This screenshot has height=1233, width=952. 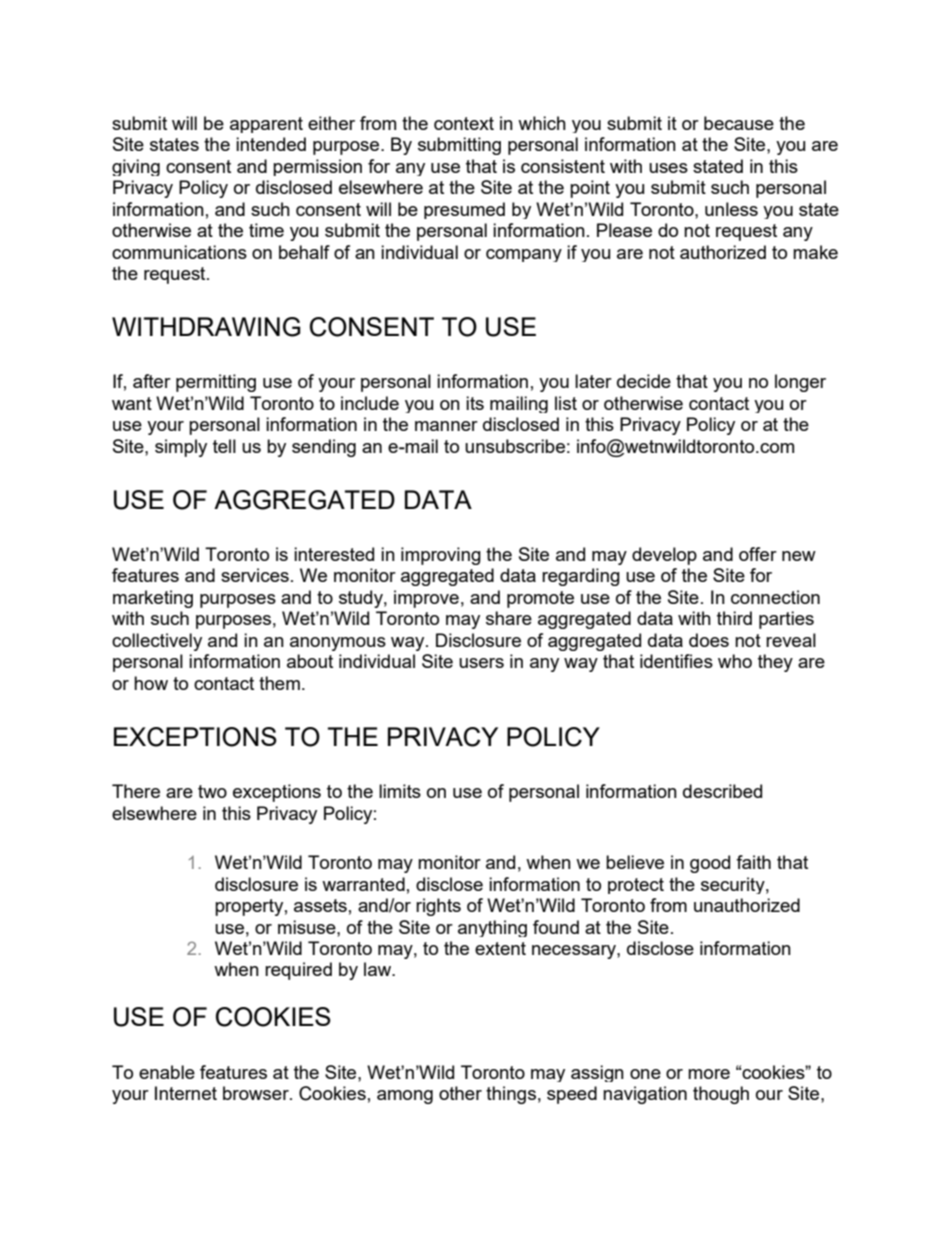 What do you see at coordinates (271, 144) in the screenshot?
I see `intended` at bounding box center [271, 144].
